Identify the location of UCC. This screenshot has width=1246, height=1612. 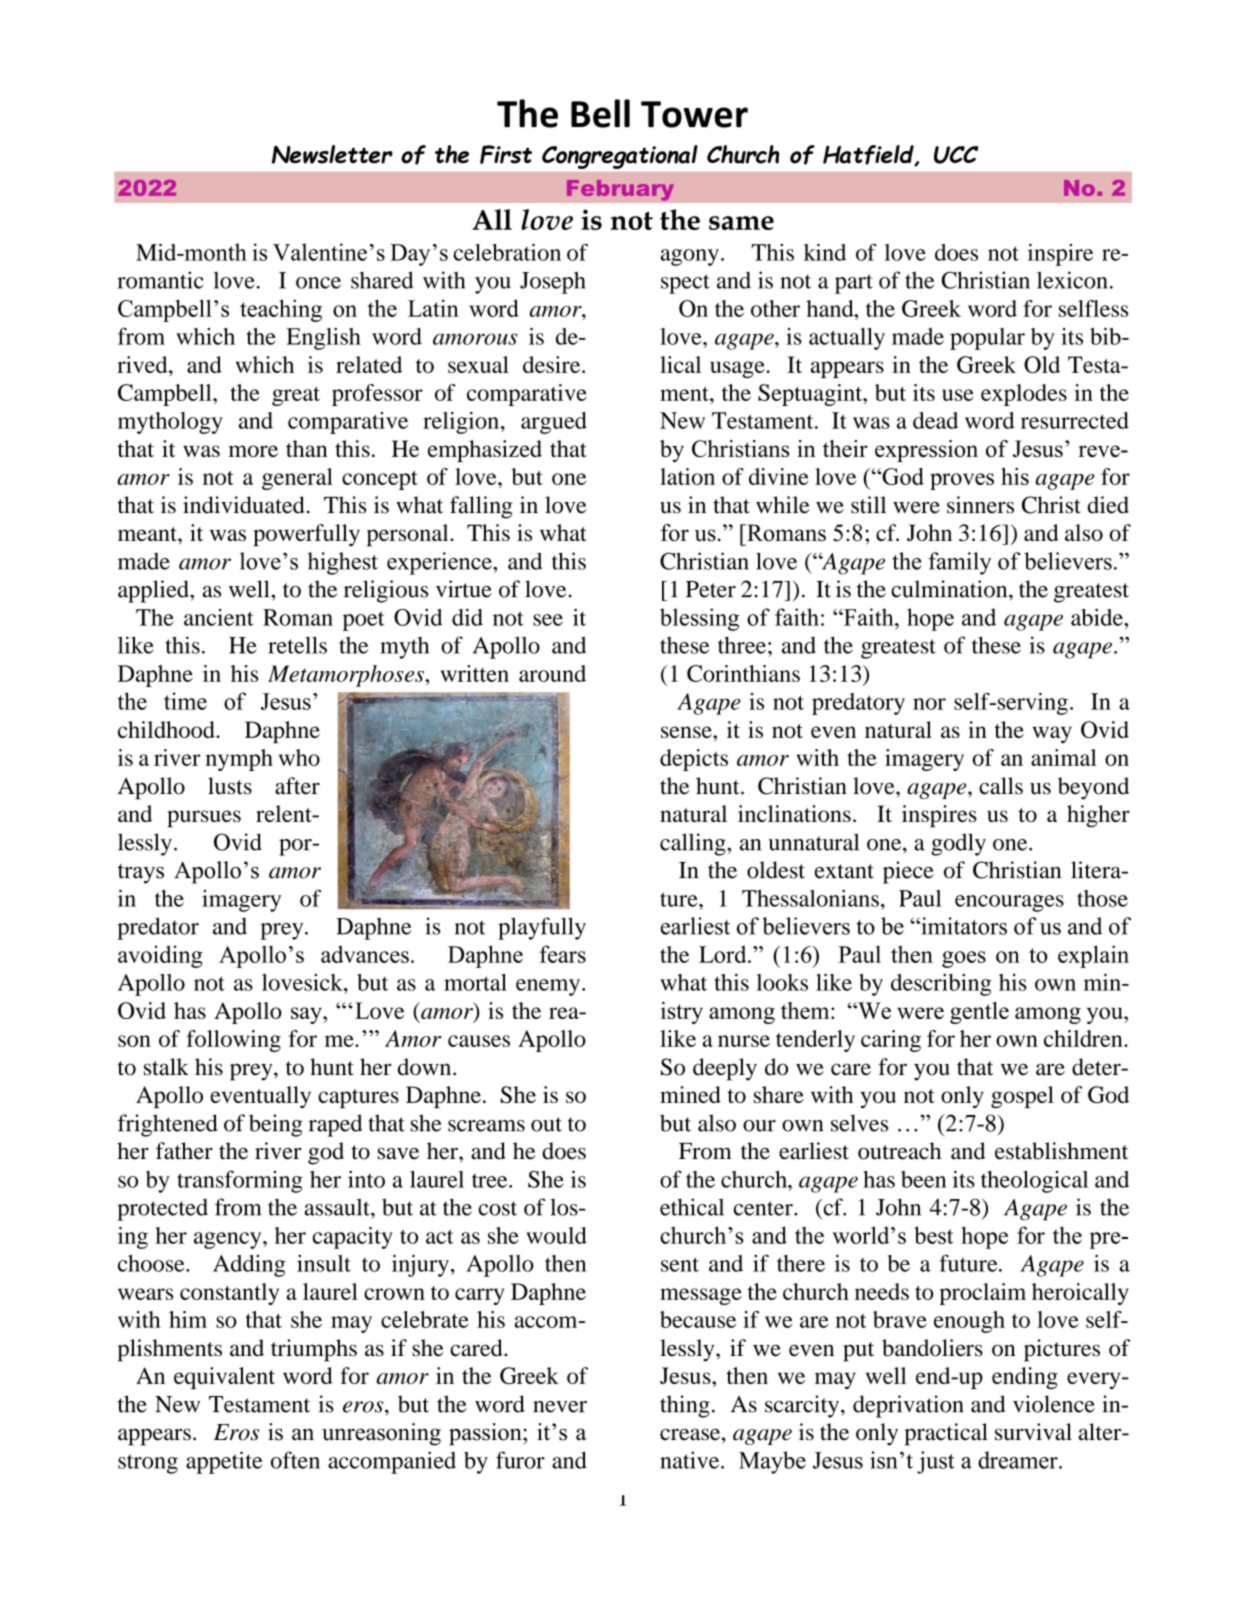
(956, 155).
